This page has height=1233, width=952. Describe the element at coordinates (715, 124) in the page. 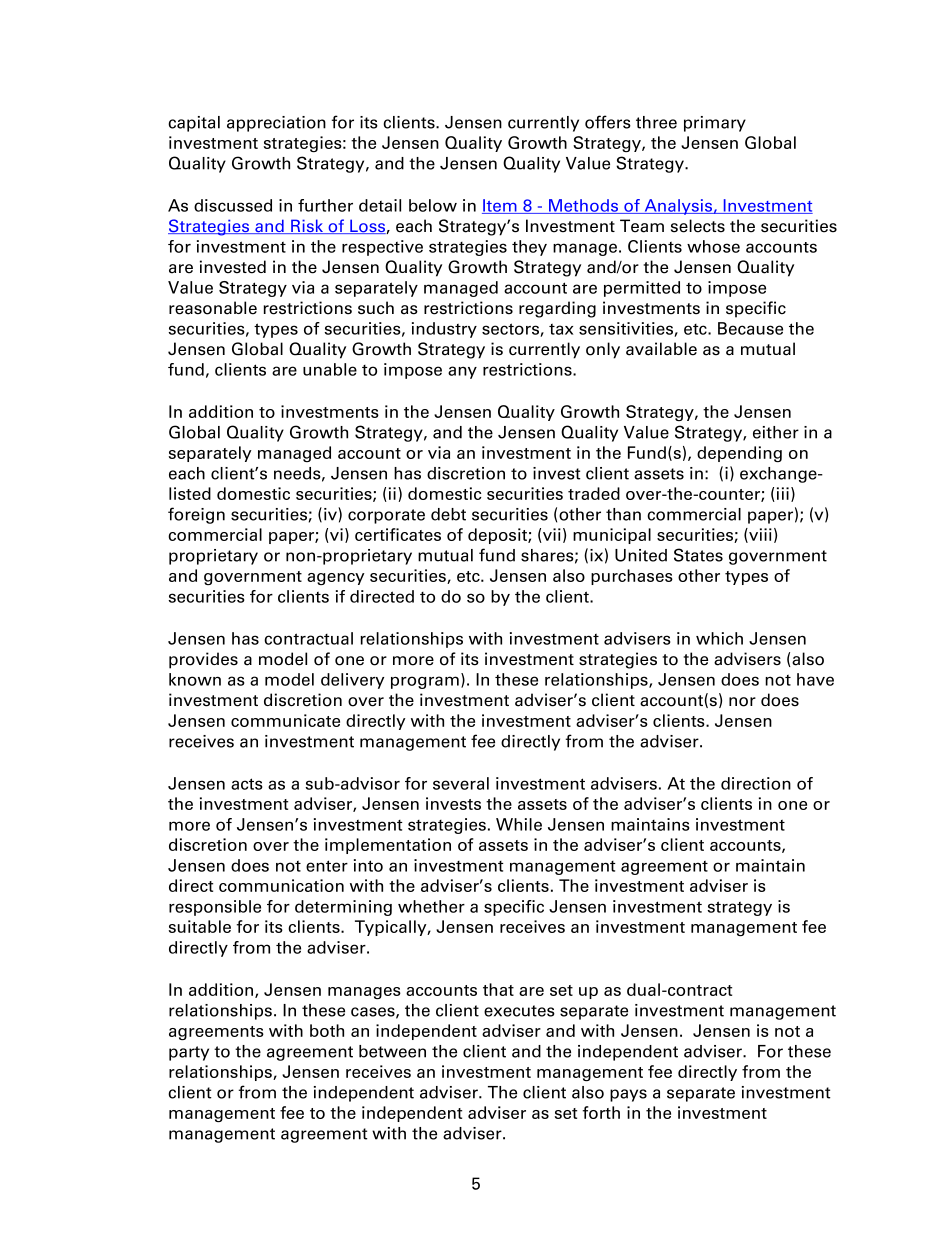

I see `primary` at that location.
